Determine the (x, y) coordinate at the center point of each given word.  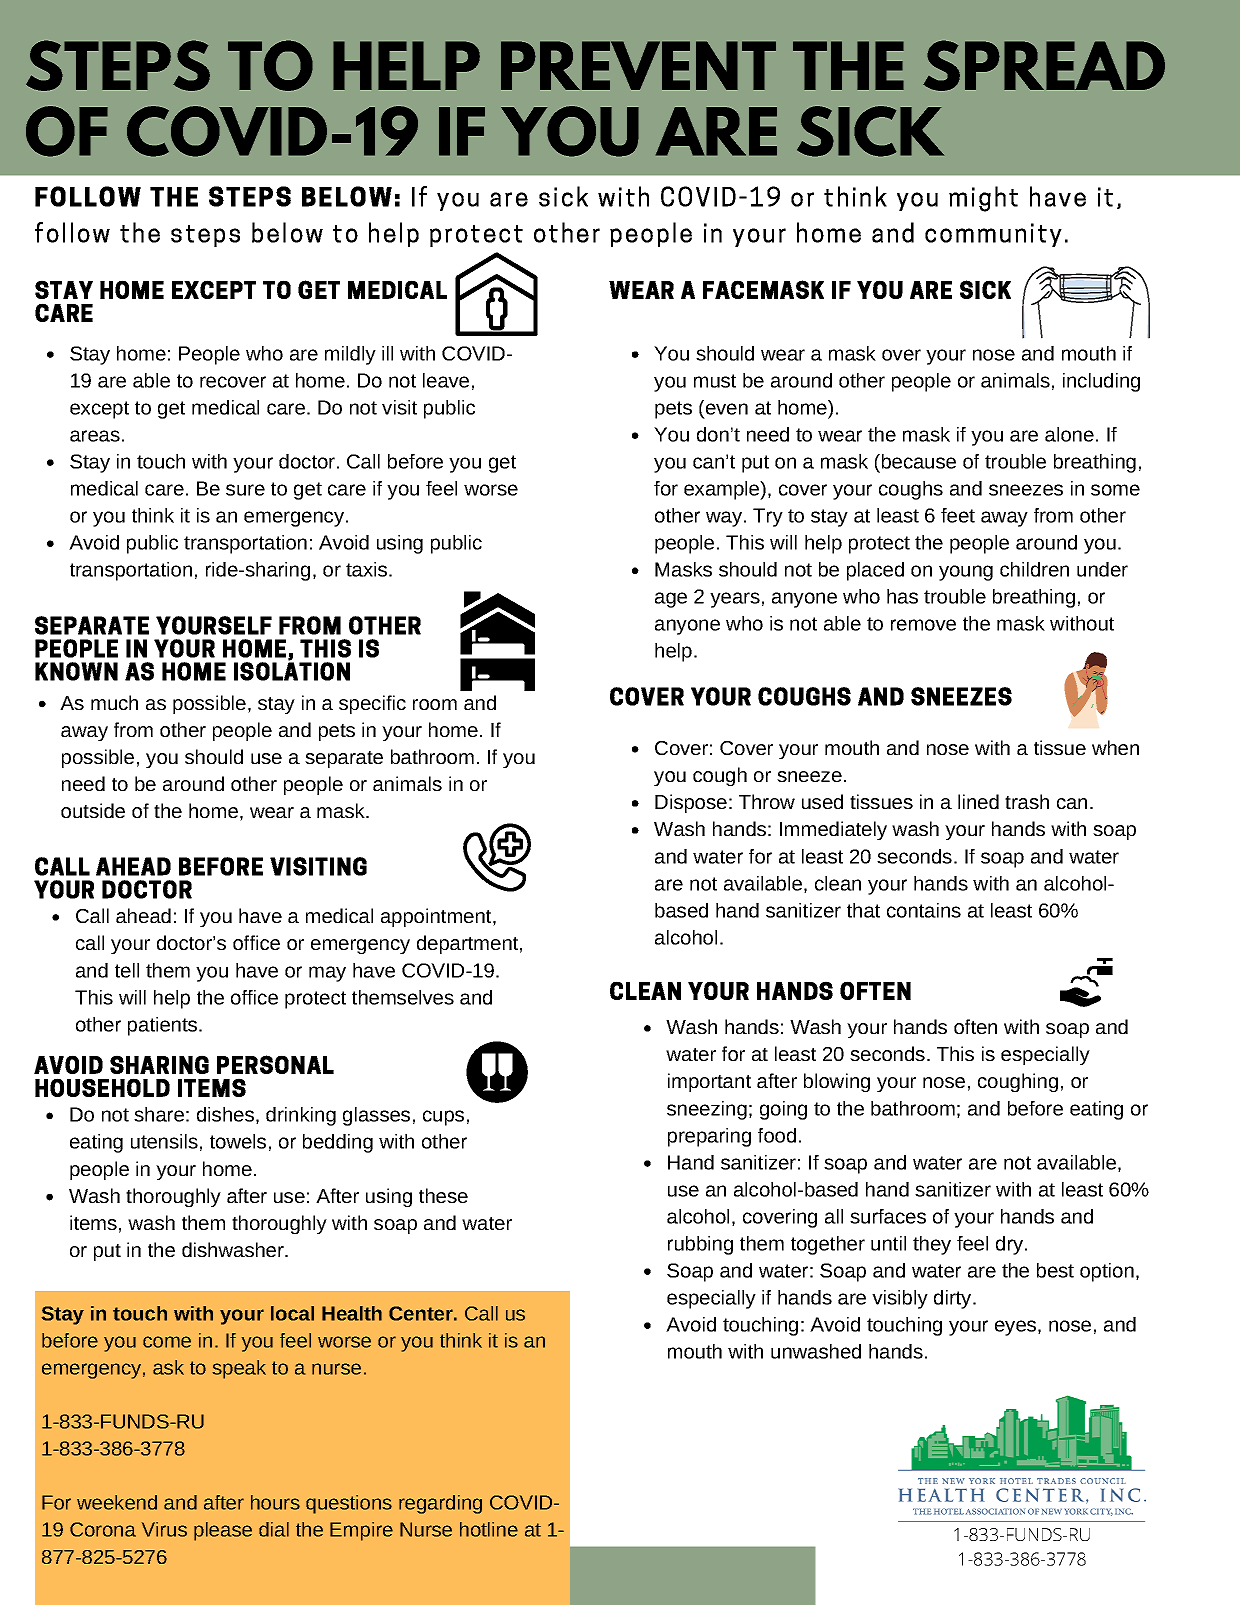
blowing (837, 1082)
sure (245, 490)
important (709, 1082)
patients (164, 1026)
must (715, 381)
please (223, 1531)
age (671, 600)
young (966, 573)
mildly (350, 355)
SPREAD (1044, 65)
